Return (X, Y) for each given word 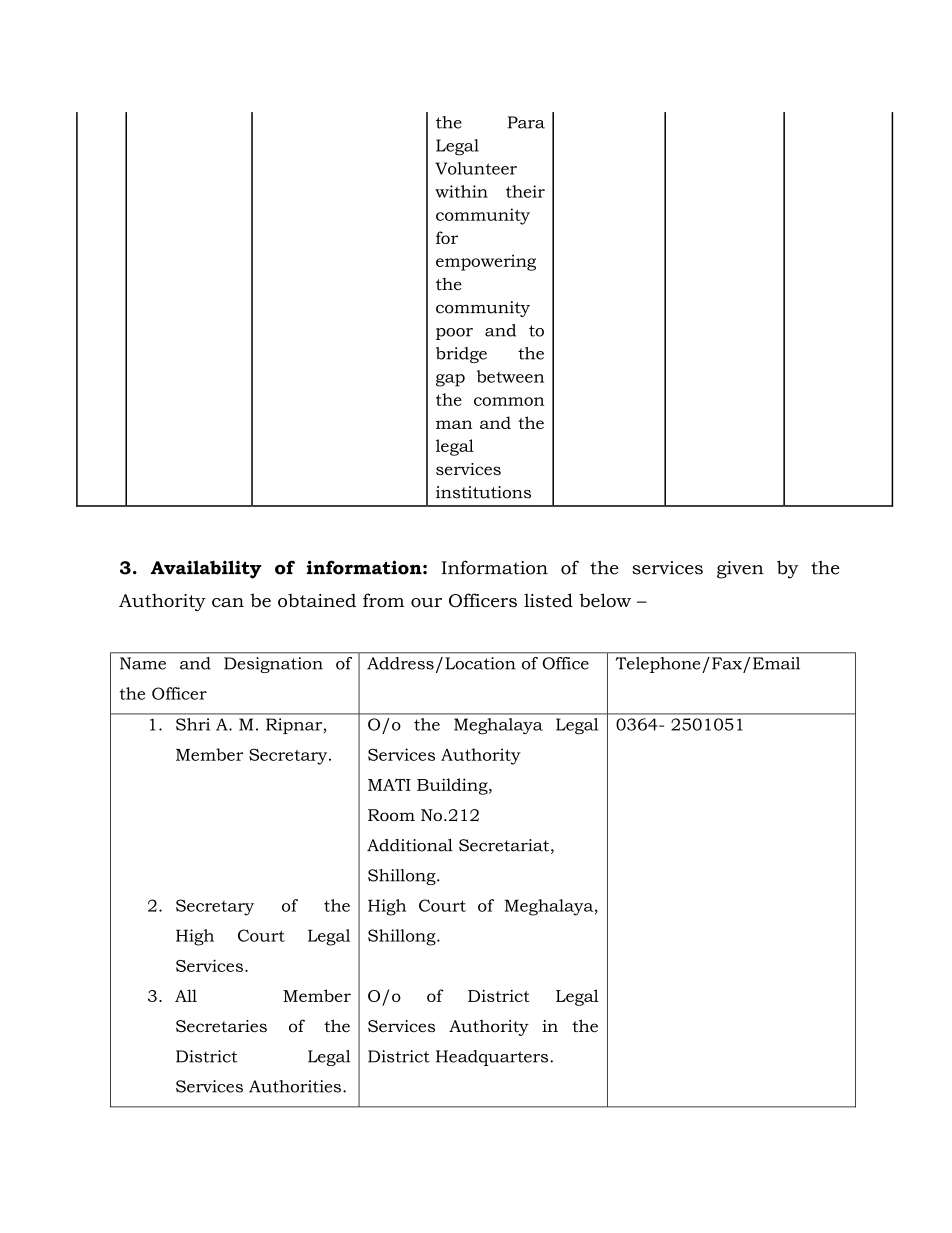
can (228, 603)
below (605, 600)
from (383, 600)
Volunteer (476, 168)
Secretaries (221, 1026)
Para (526, 122)
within (461, 191)
